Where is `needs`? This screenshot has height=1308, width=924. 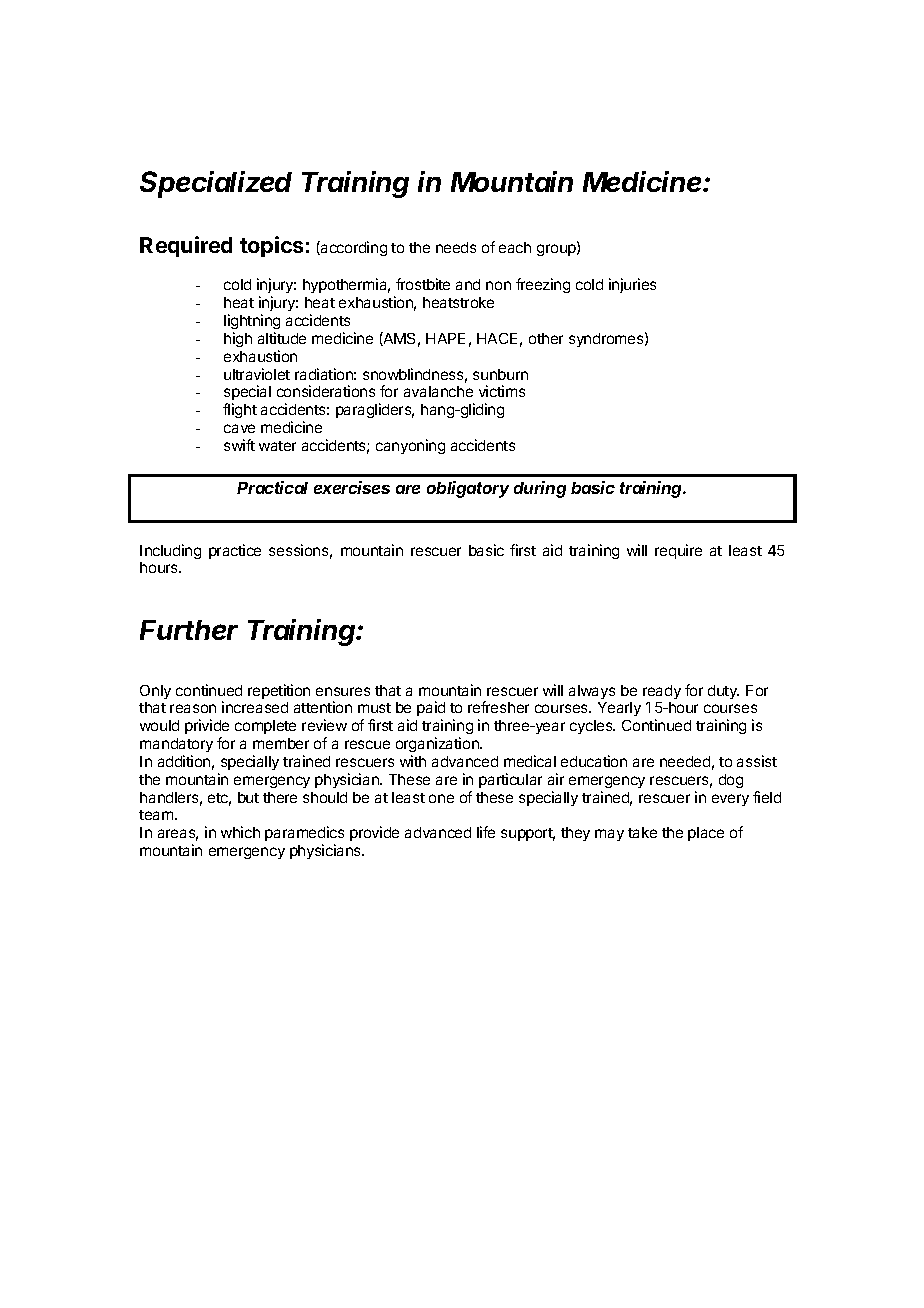 needs is located at coordinates (456, 247).
